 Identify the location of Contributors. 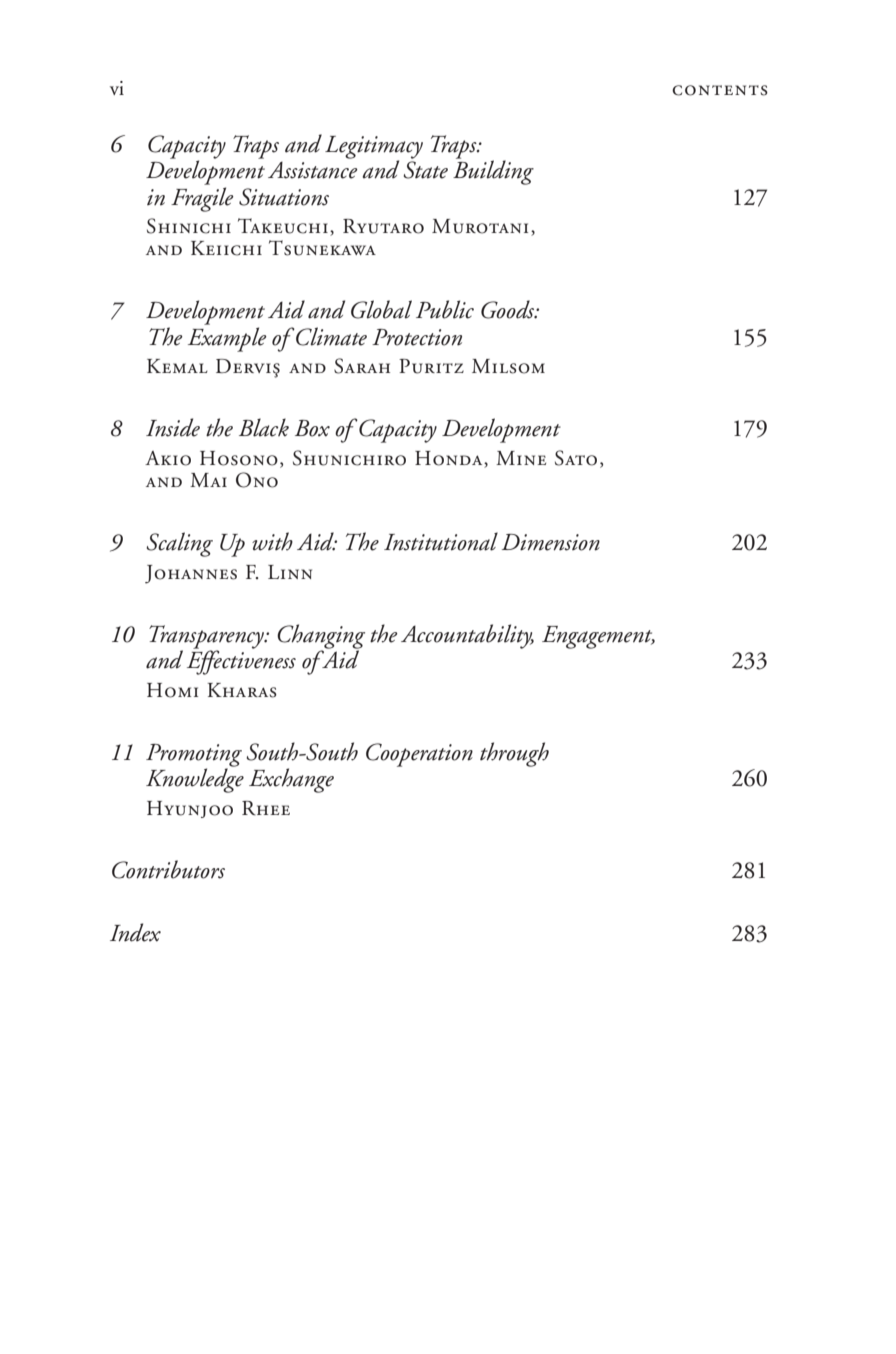
(168, 869).
